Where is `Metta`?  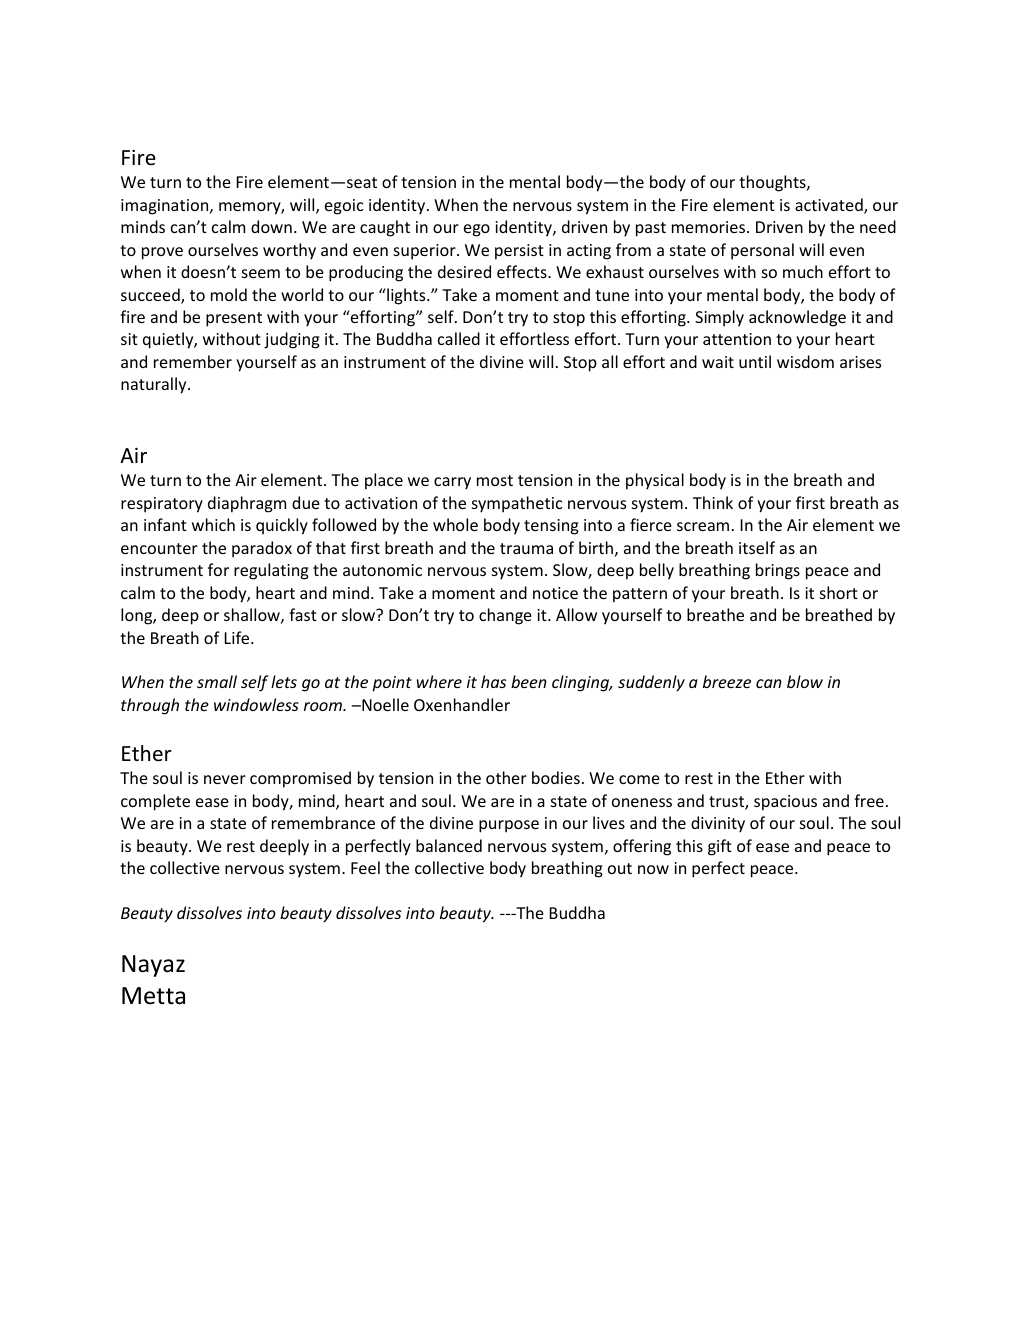
Metta is located at coordinates (153, 996).
